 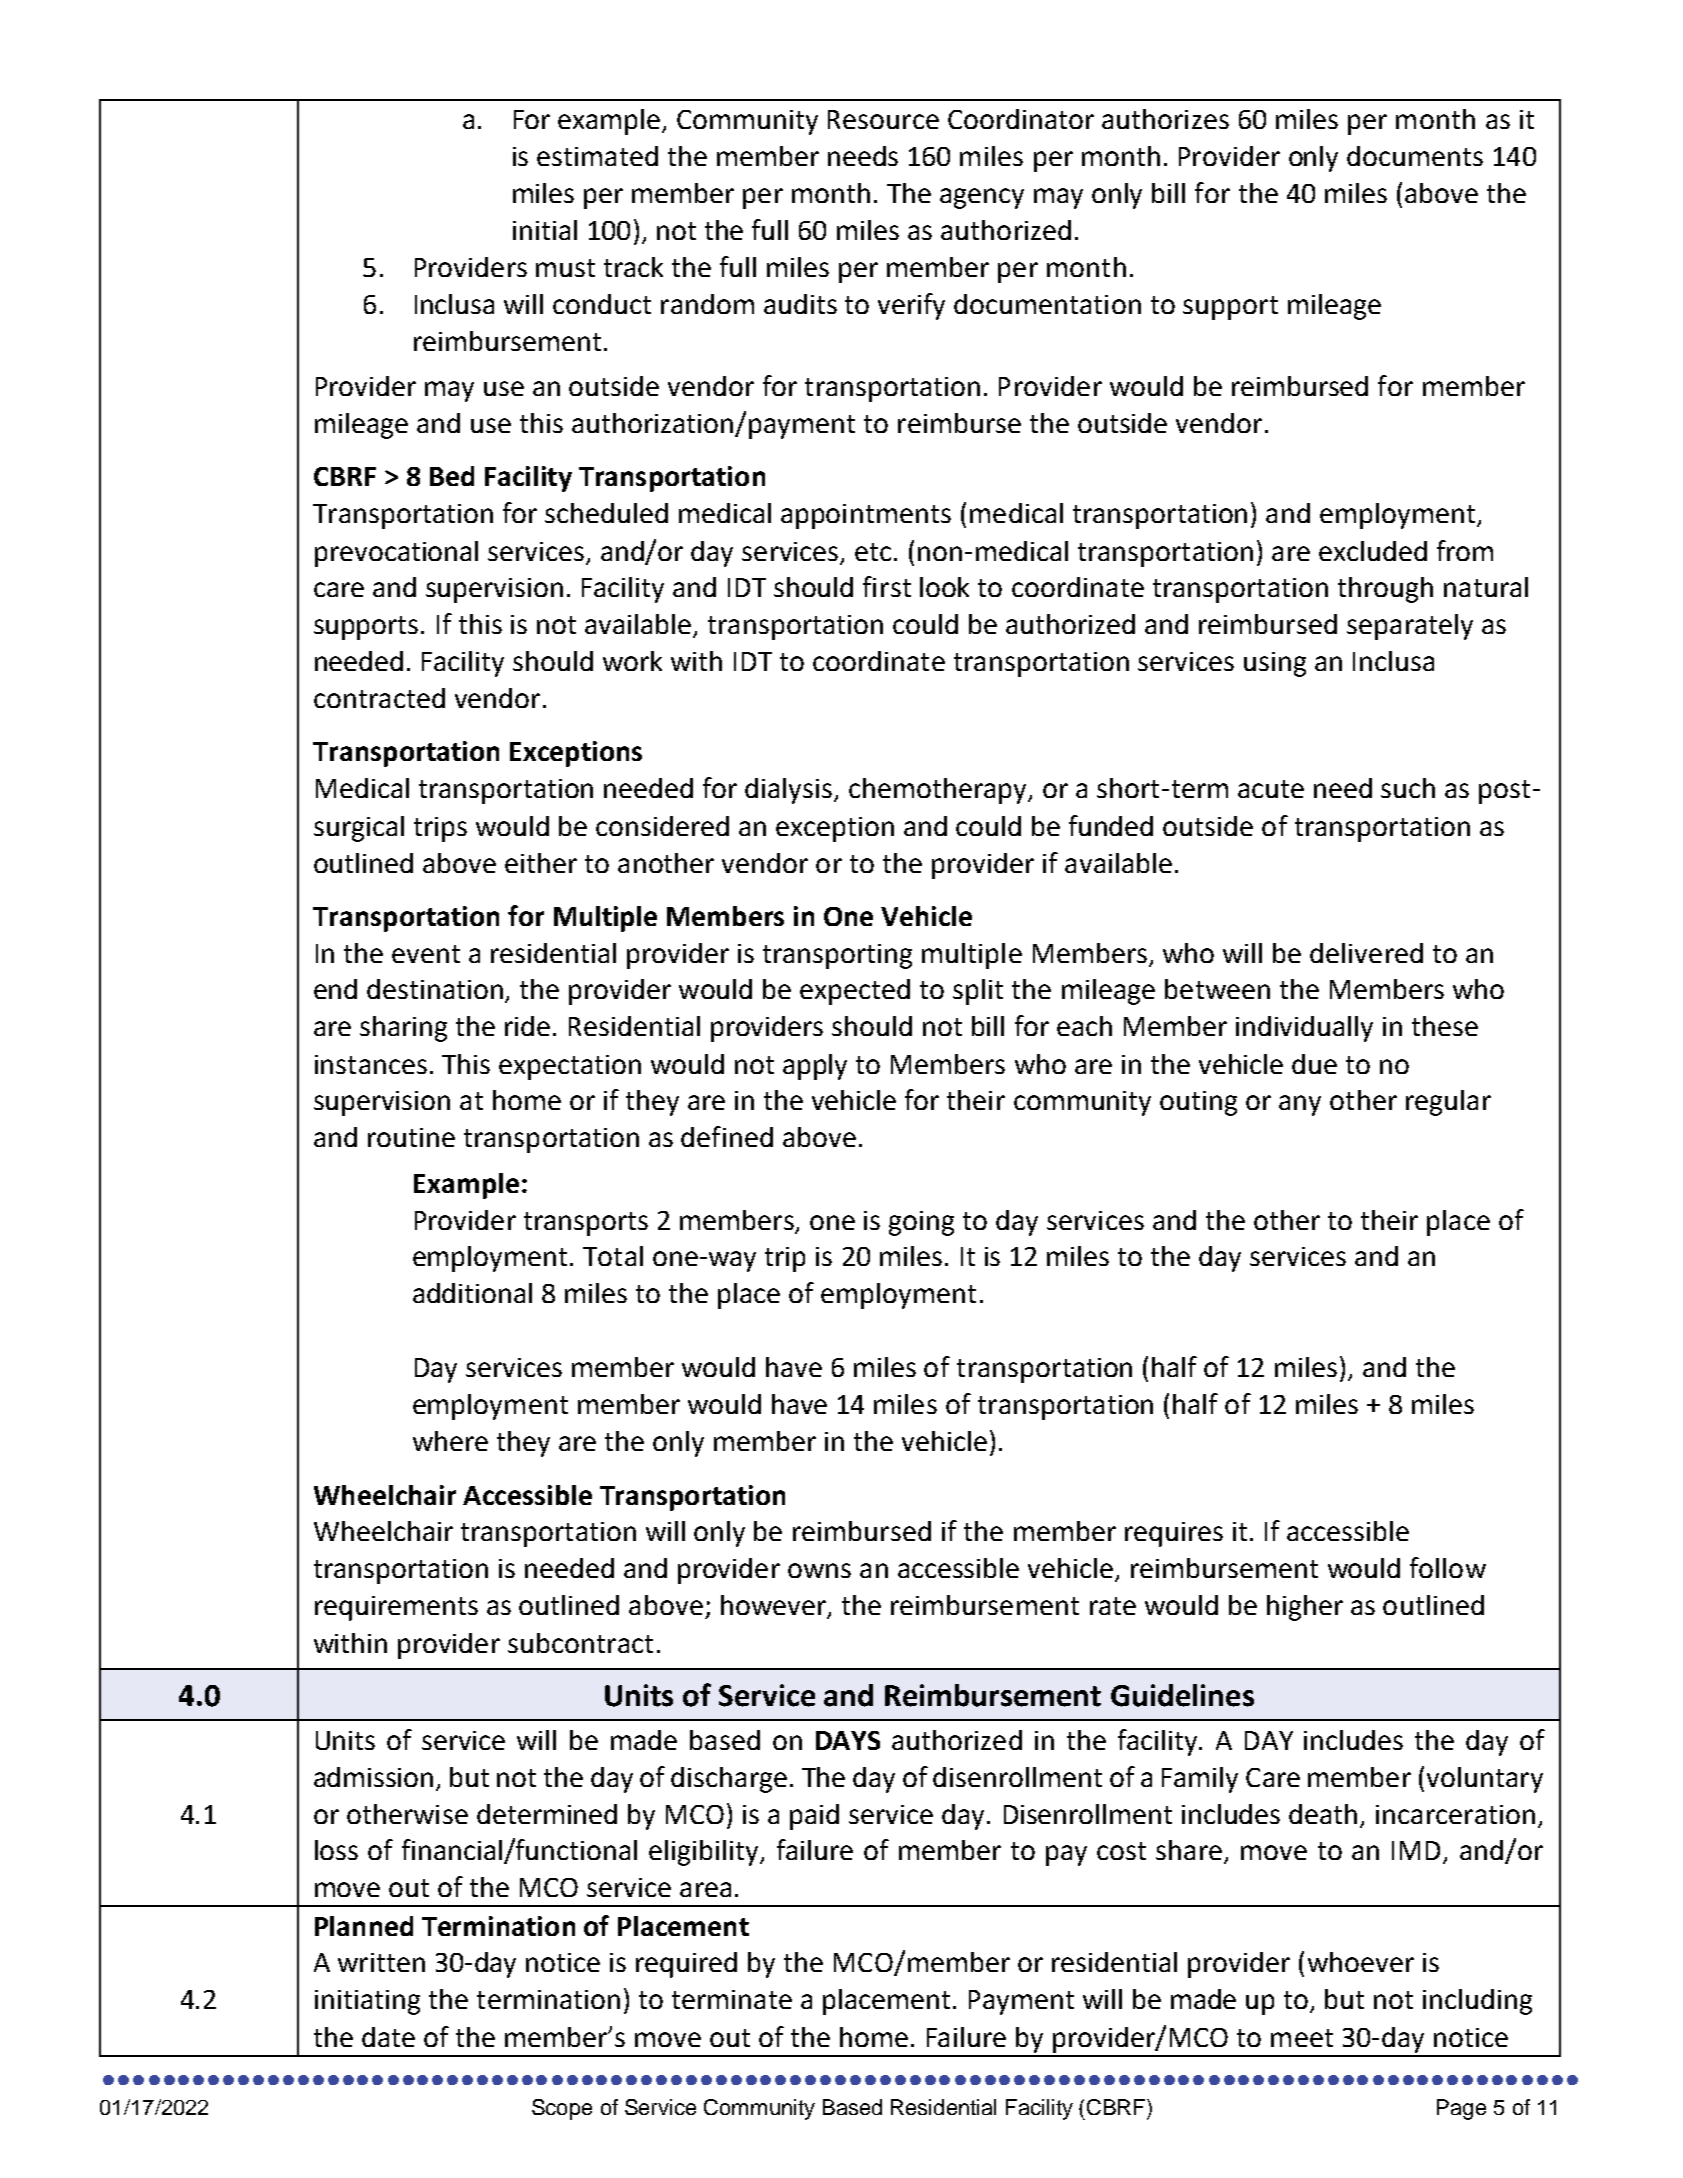 What do you see at coordinates (388, 2037) in the image?
I see `date` at bounding box center [388, 2037].
